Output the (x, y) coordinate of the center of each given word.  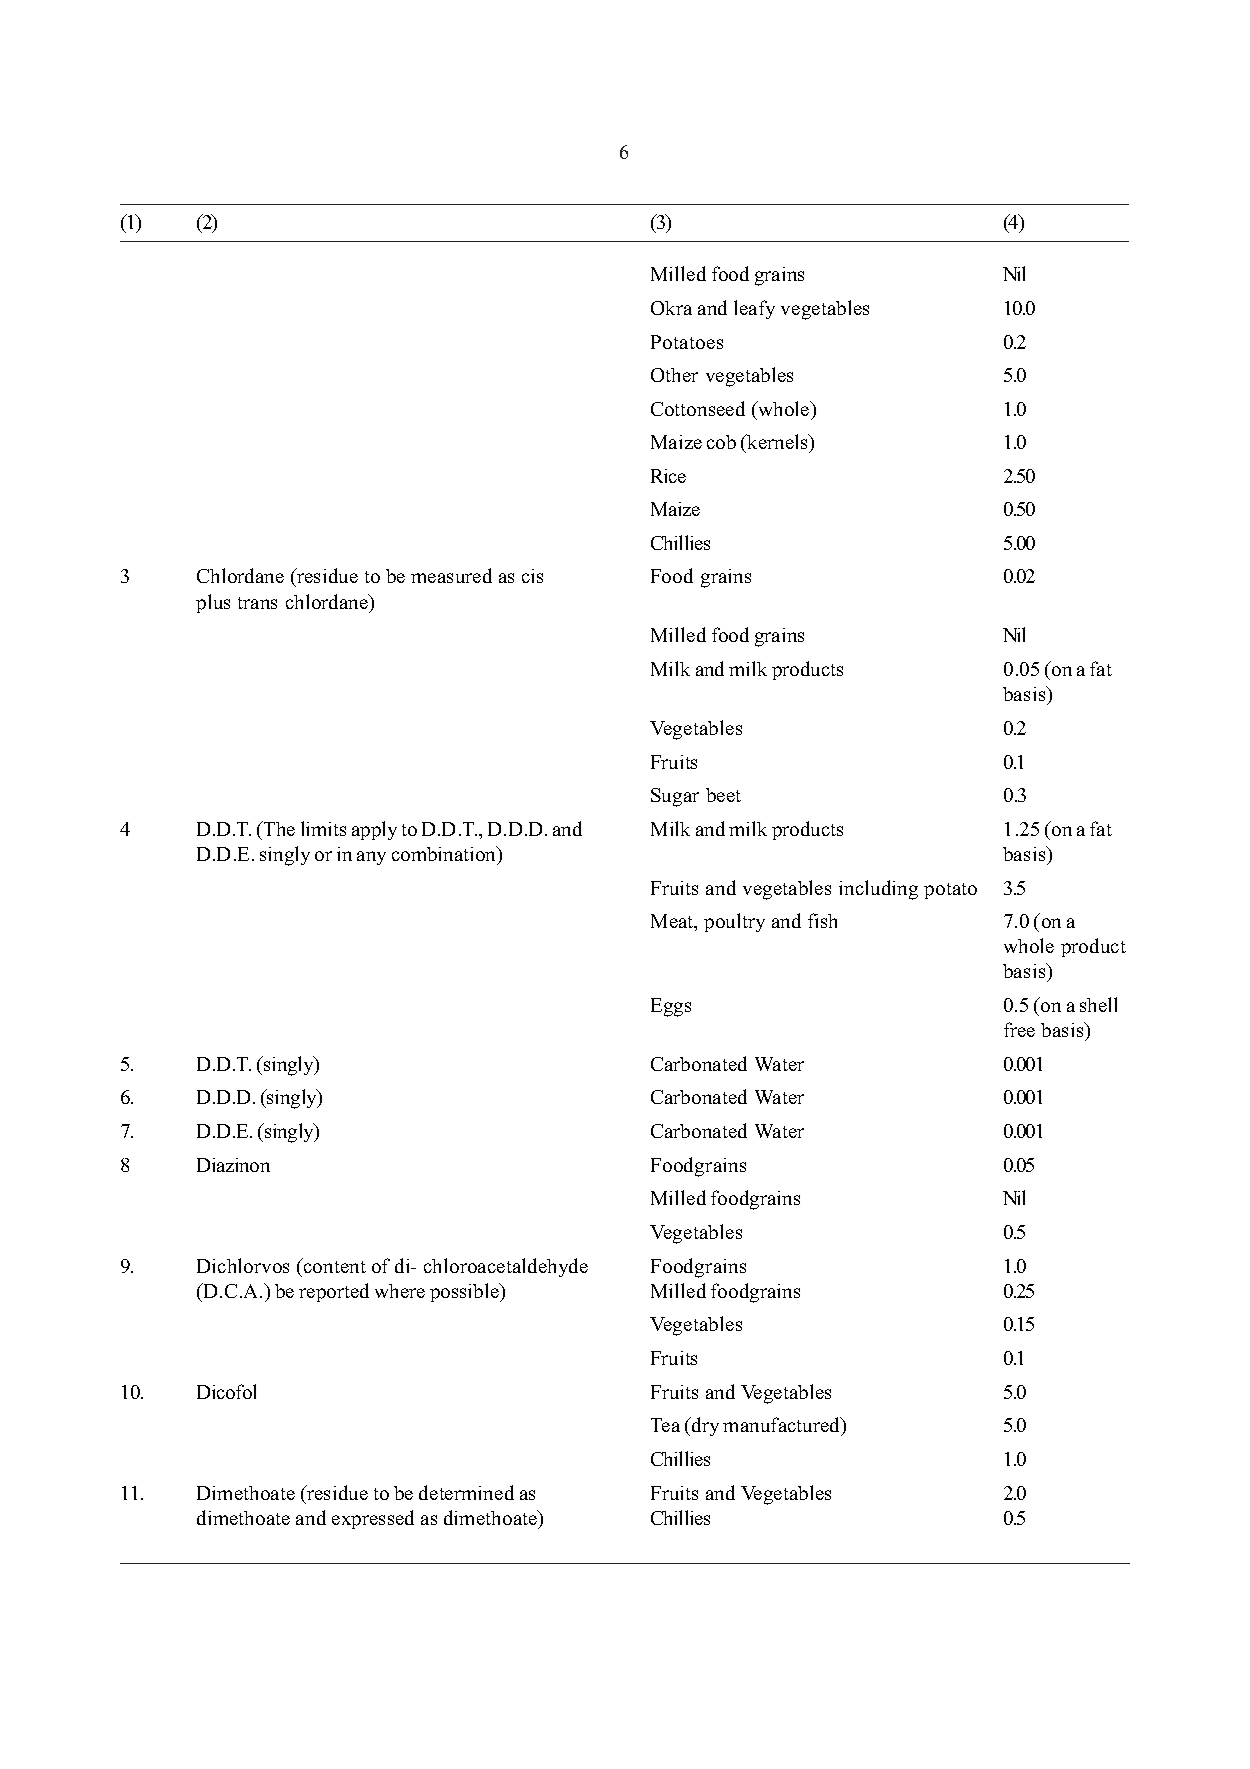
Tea (665, 1425)
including (878, 890)
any (371, 858)
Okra (671, 308)
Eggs (671, 1007)
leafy (754, 309)
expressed (373, 1519)
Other (674, 375)
